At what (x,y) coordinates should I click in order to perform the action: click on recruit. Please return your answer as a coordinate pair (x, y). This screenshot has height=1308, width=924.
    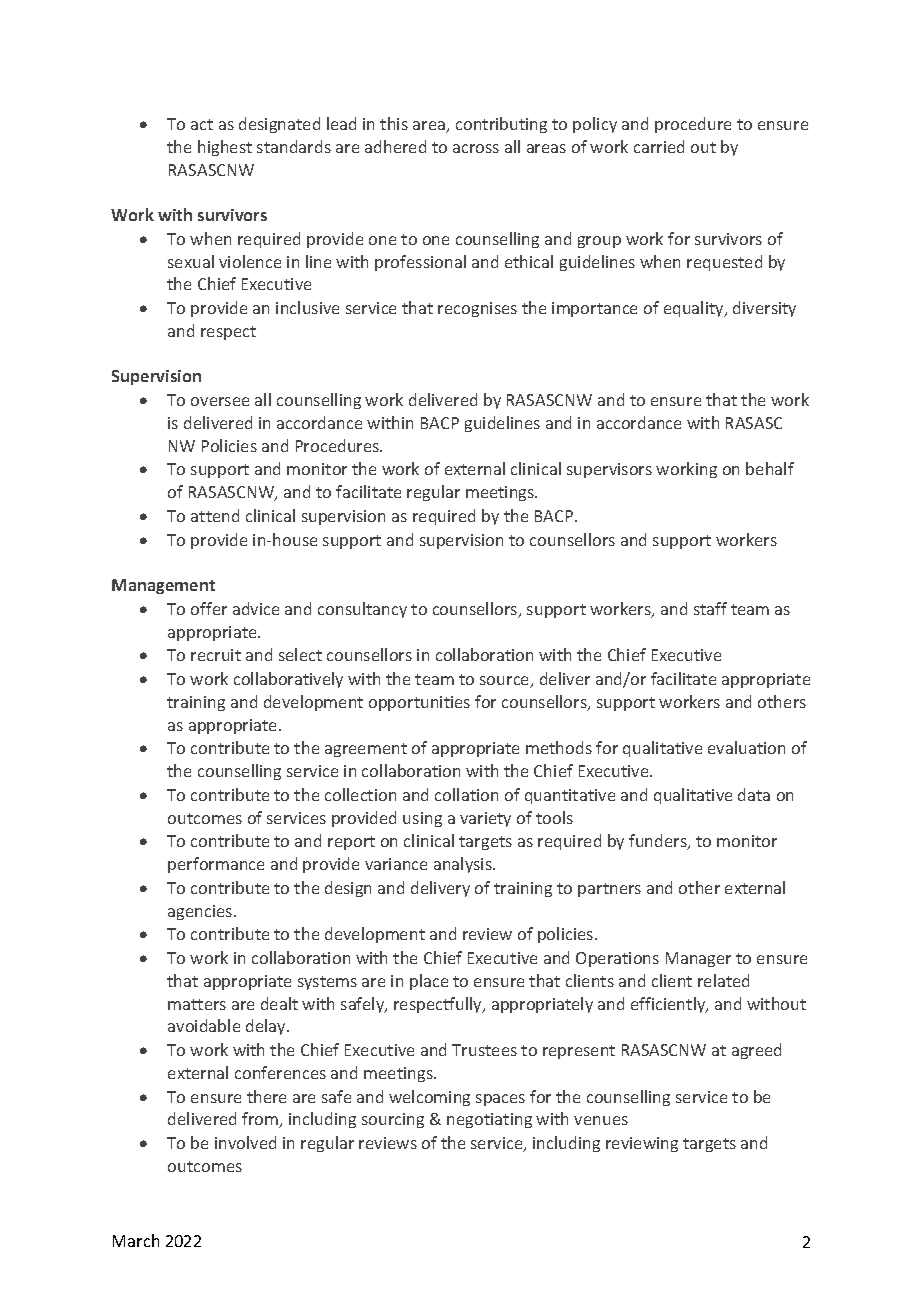
    Looking at the image, I should click on (216, 655).
